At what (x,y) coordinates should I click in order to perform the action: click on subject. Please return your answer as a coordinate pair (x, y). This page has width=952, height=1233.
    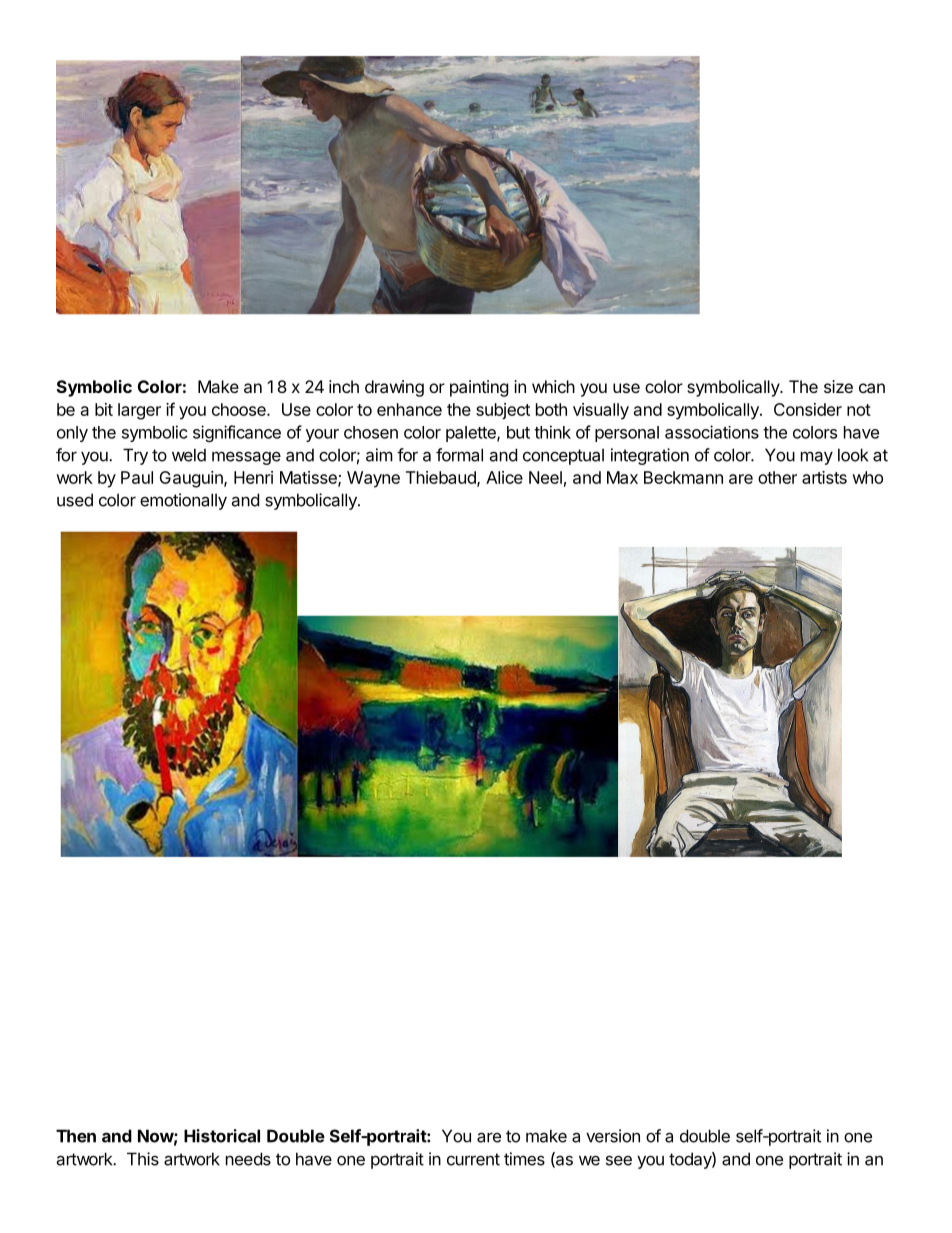
    Looking at the image, I should click on (503, 411).
